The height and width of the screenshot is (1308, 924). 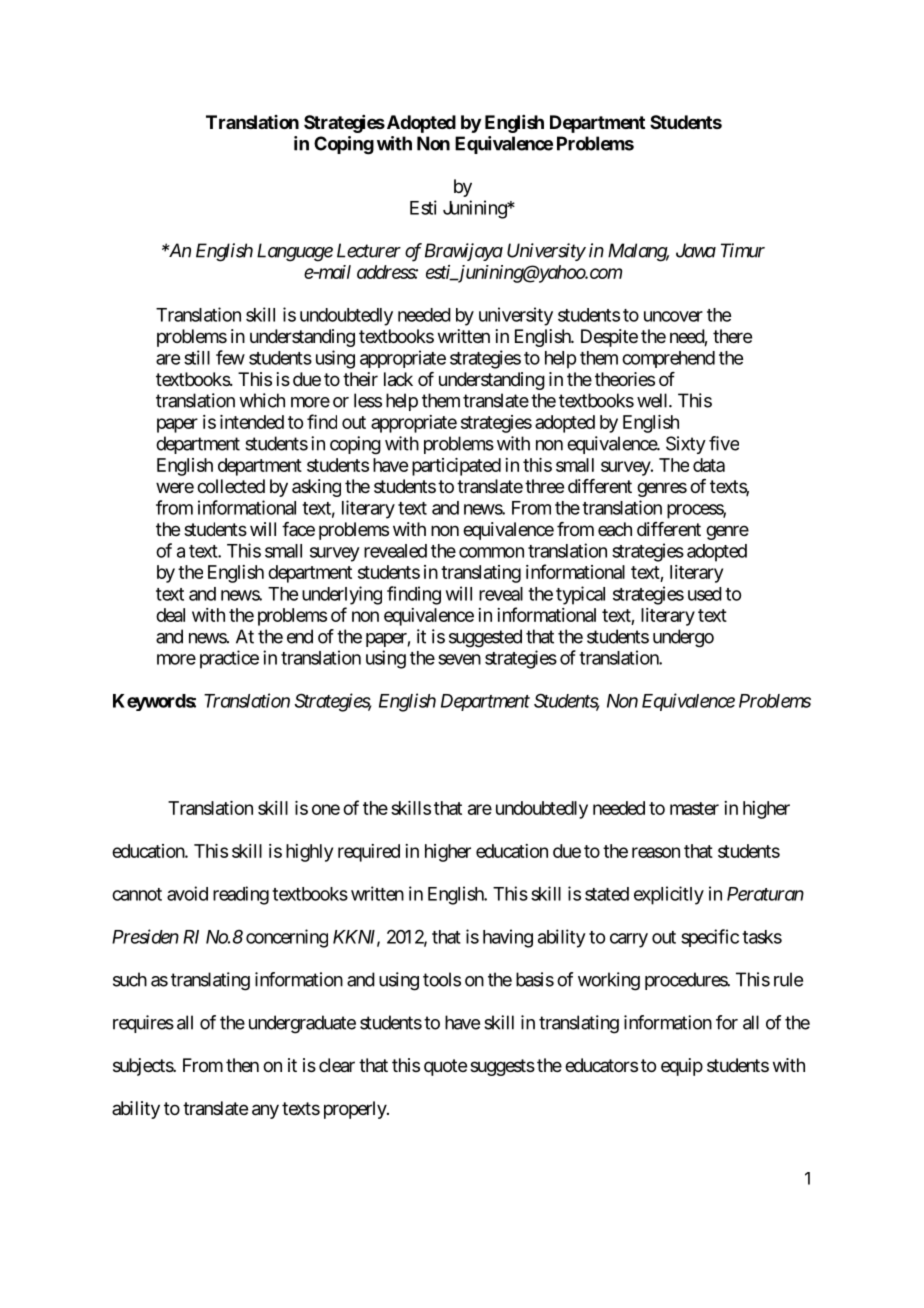 What do you see at coordinates (197, 357) in the screenshot?
I see `still` at bounding box center [197, 357].
